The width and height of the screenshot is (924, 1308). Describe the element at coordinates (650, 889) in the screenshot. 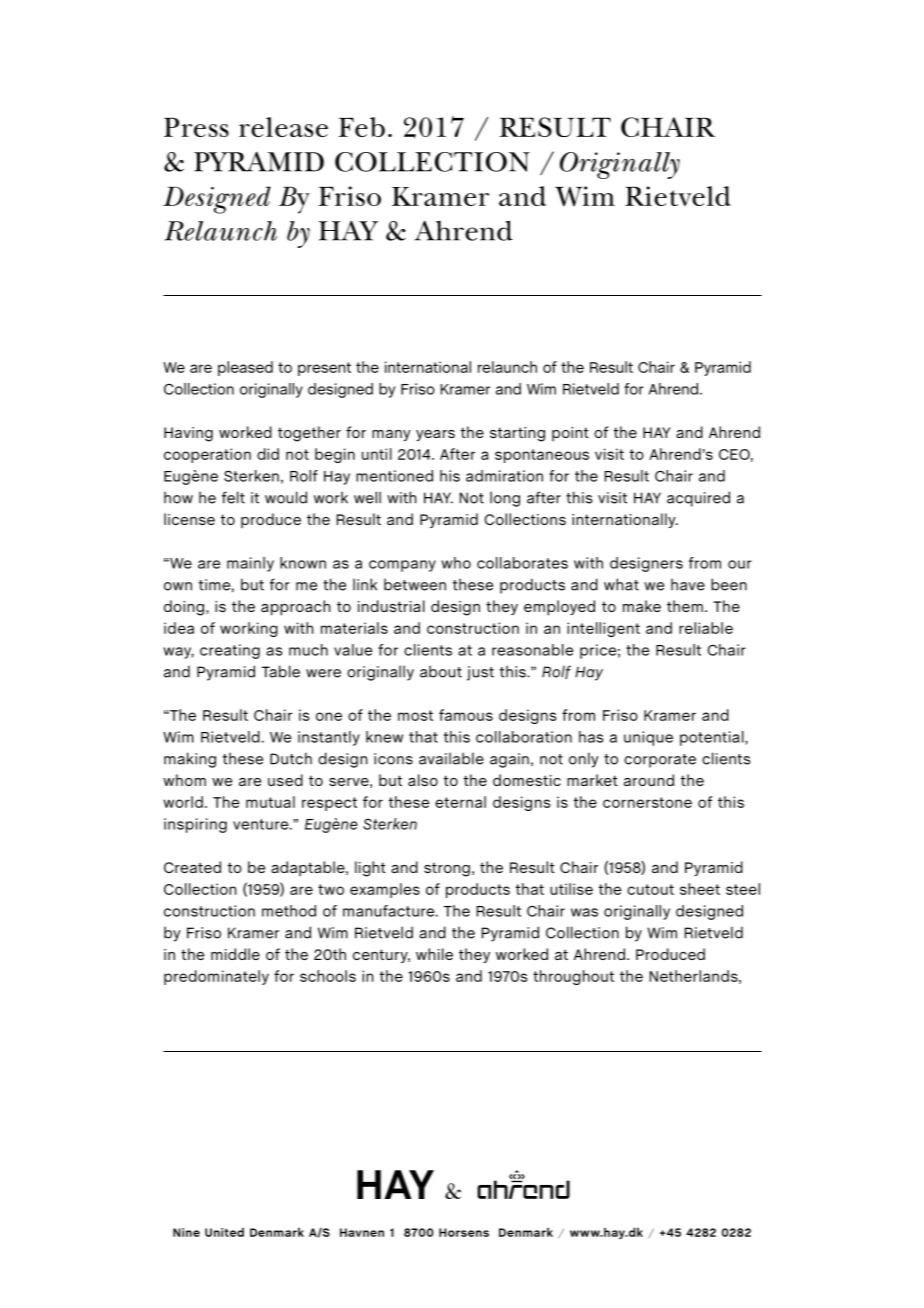

I see `cutout` at that location.
